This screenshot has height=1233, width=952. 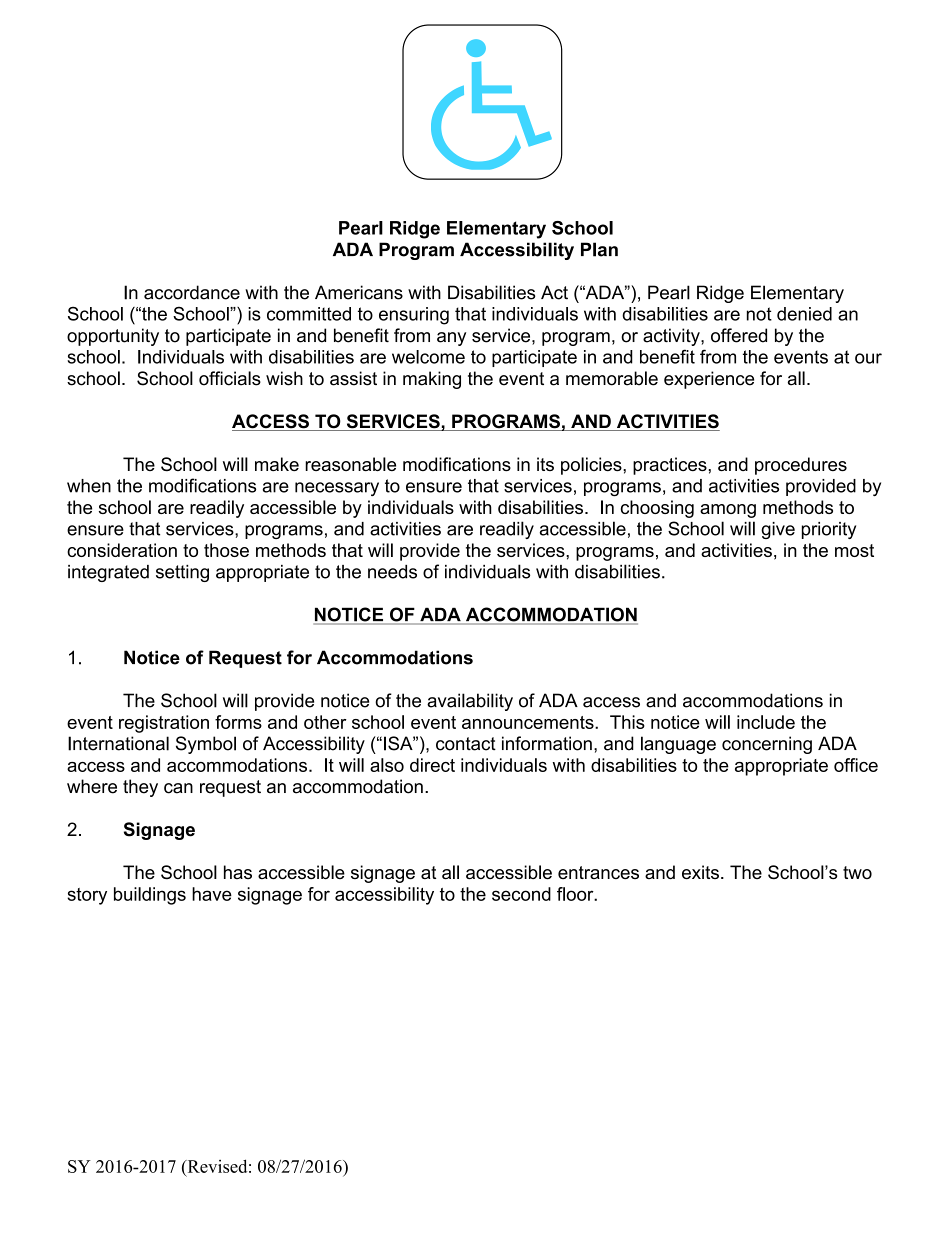 What do you see at coordinates (854, 550) in the screenshot?
I see `most` at bounding box center [854, 550].
